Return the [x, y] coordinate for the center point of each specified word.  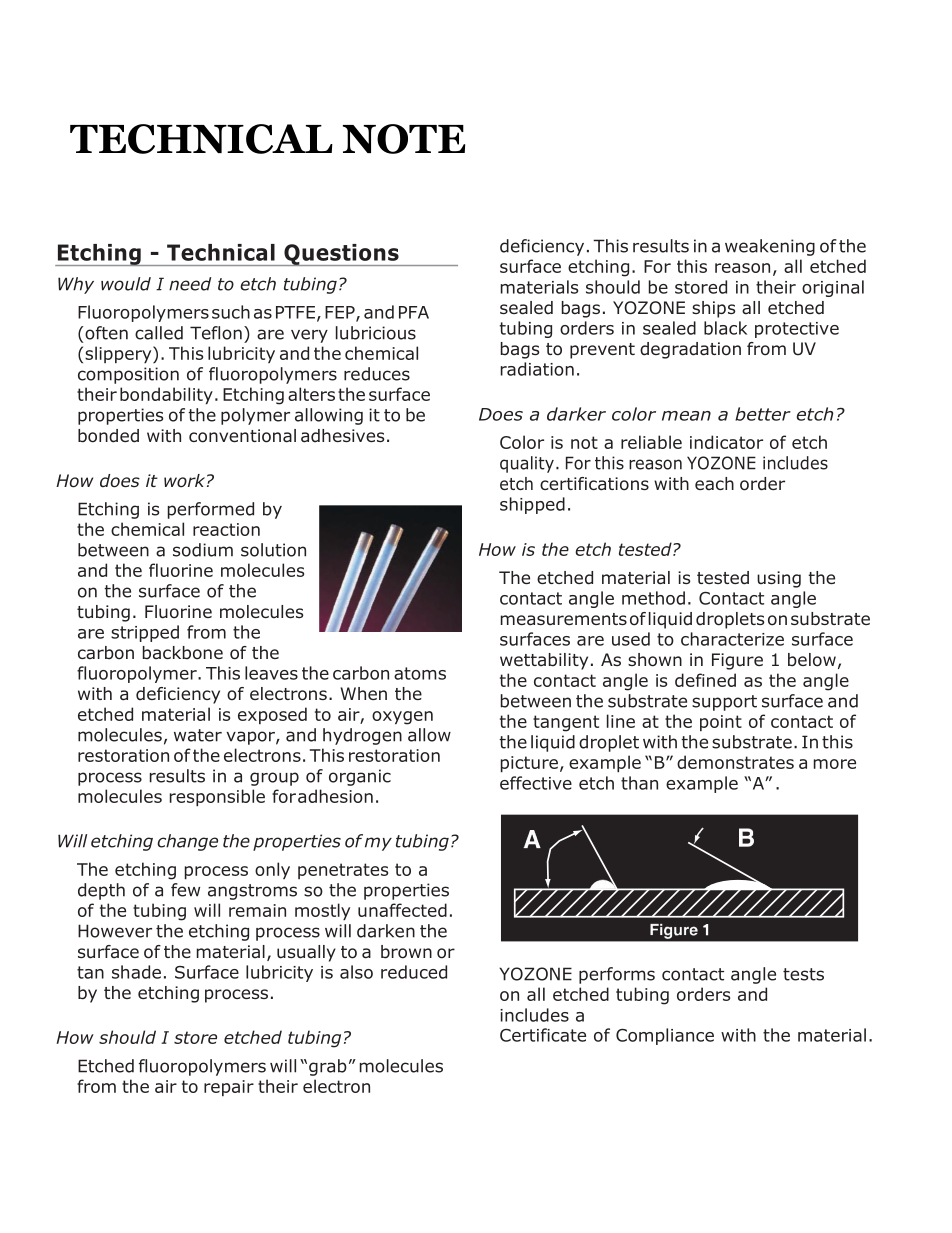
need [190, 284]
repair [229, 1088]
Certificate [543, 1035]
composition [128, 375]
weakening [770, 247]
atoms [420, 673]
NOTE [404, 139]
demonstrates [735, 762]
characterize [732, 639]
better [763, 414]
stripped [145, 633]
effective [536, 783]
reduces [377, 374]
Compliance [665, 1036]
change [187, 842]
